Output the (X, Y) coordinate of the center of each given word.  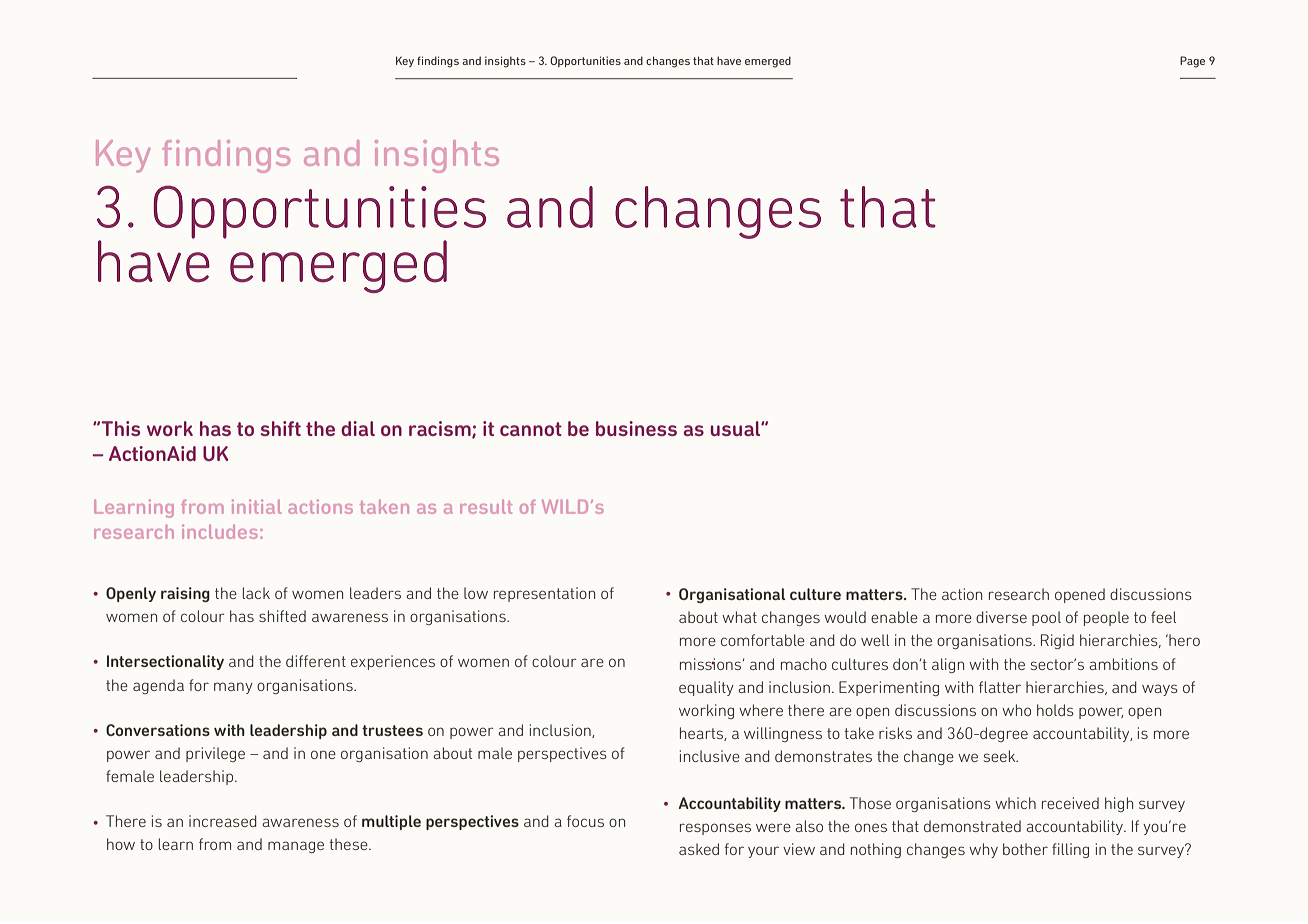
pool (1046, 618)
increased (223, 821)
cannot (531, 429)
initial (256, 506)
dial (358, 428)
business (636, 428)
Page (1192, 62)
